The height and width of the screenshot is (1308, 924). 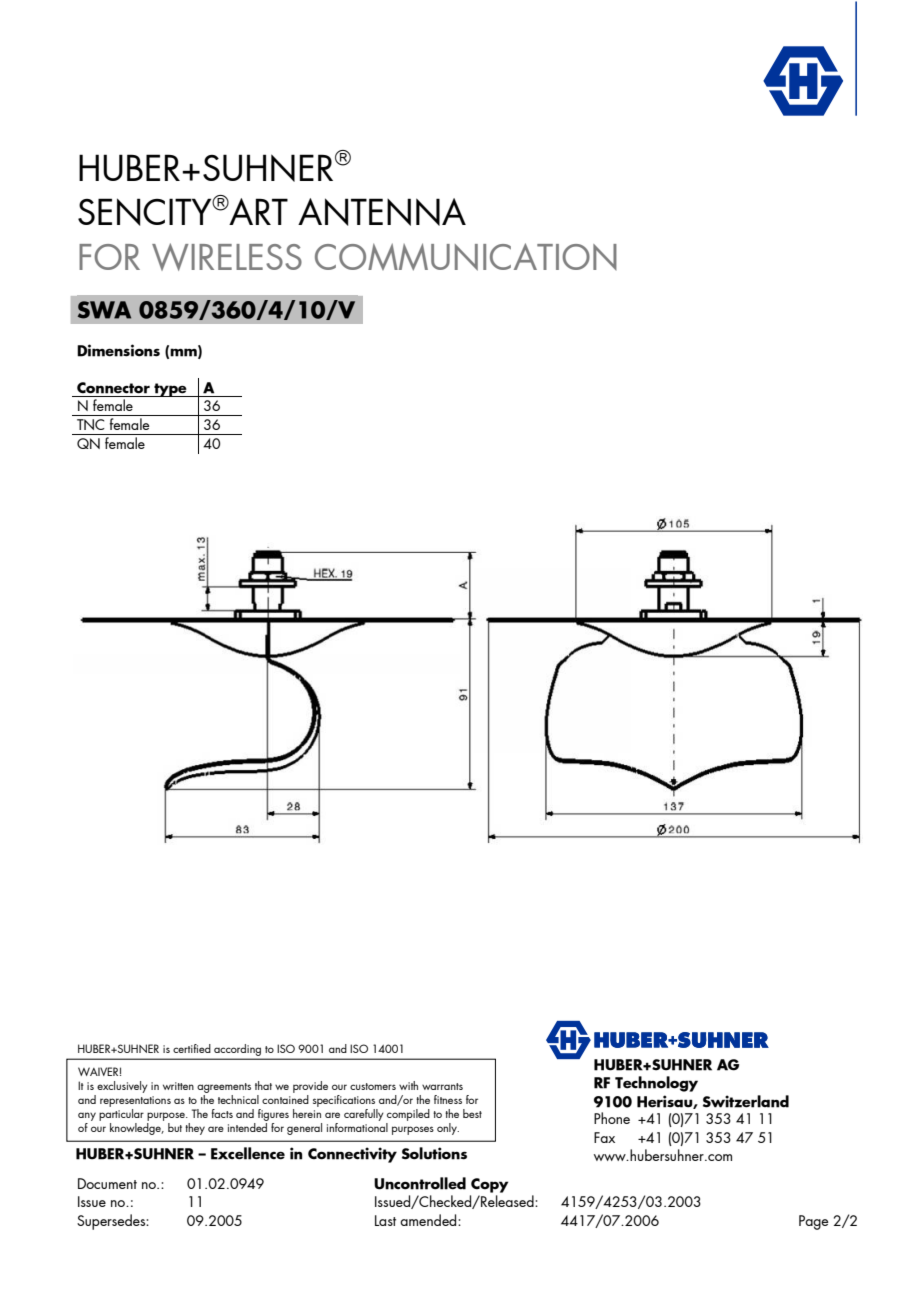 What do you see at coordinates (408, 1085) in the screenshot?
I see `with` at bounding box center [408, 1085].
